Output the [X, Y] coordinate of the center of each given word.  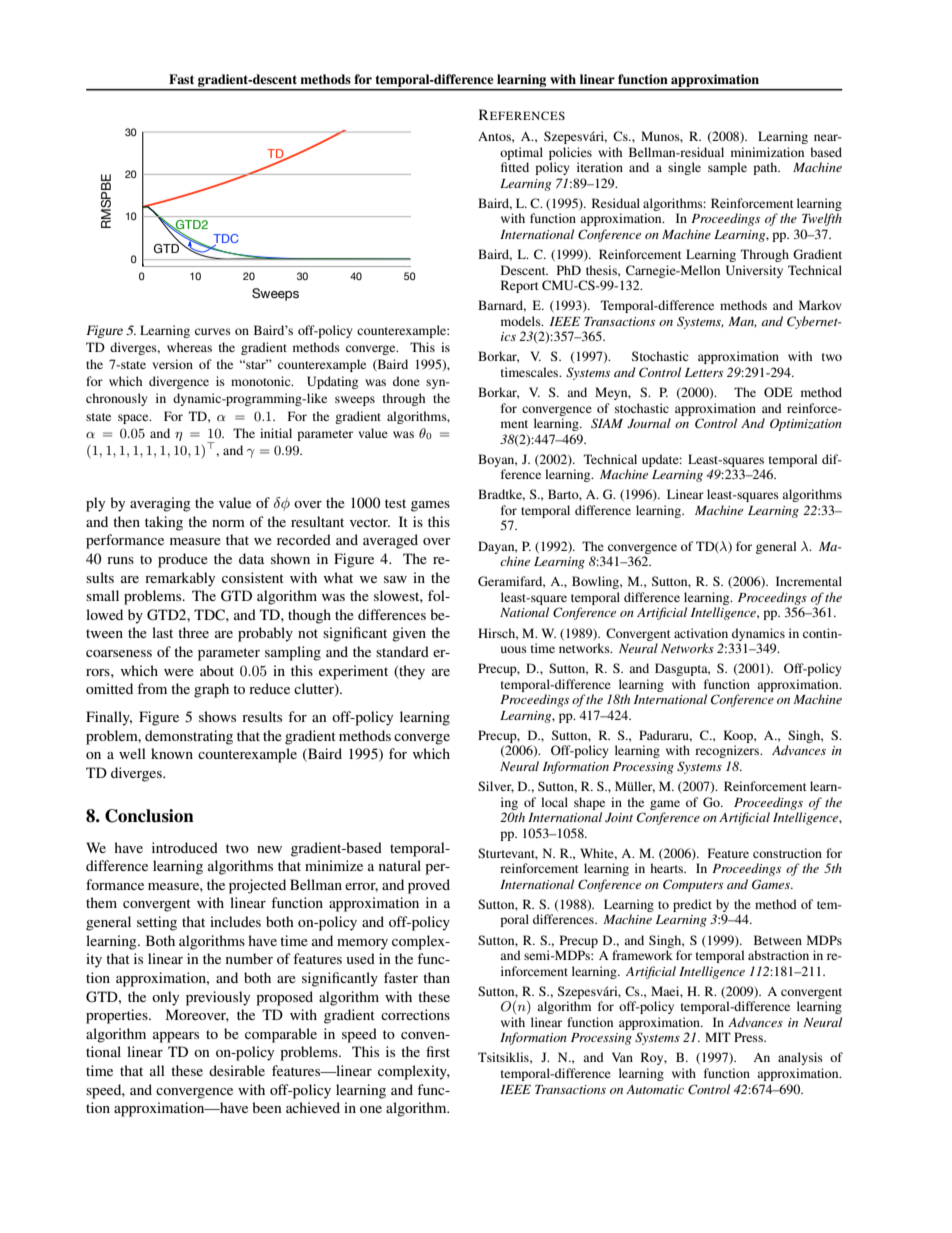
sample [727, 168]
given [409, 634]
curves [213, 331]
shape [589, 803]
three [193, 632]
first [438, 1051]
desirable [237, 1070]
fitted [515, 167]
